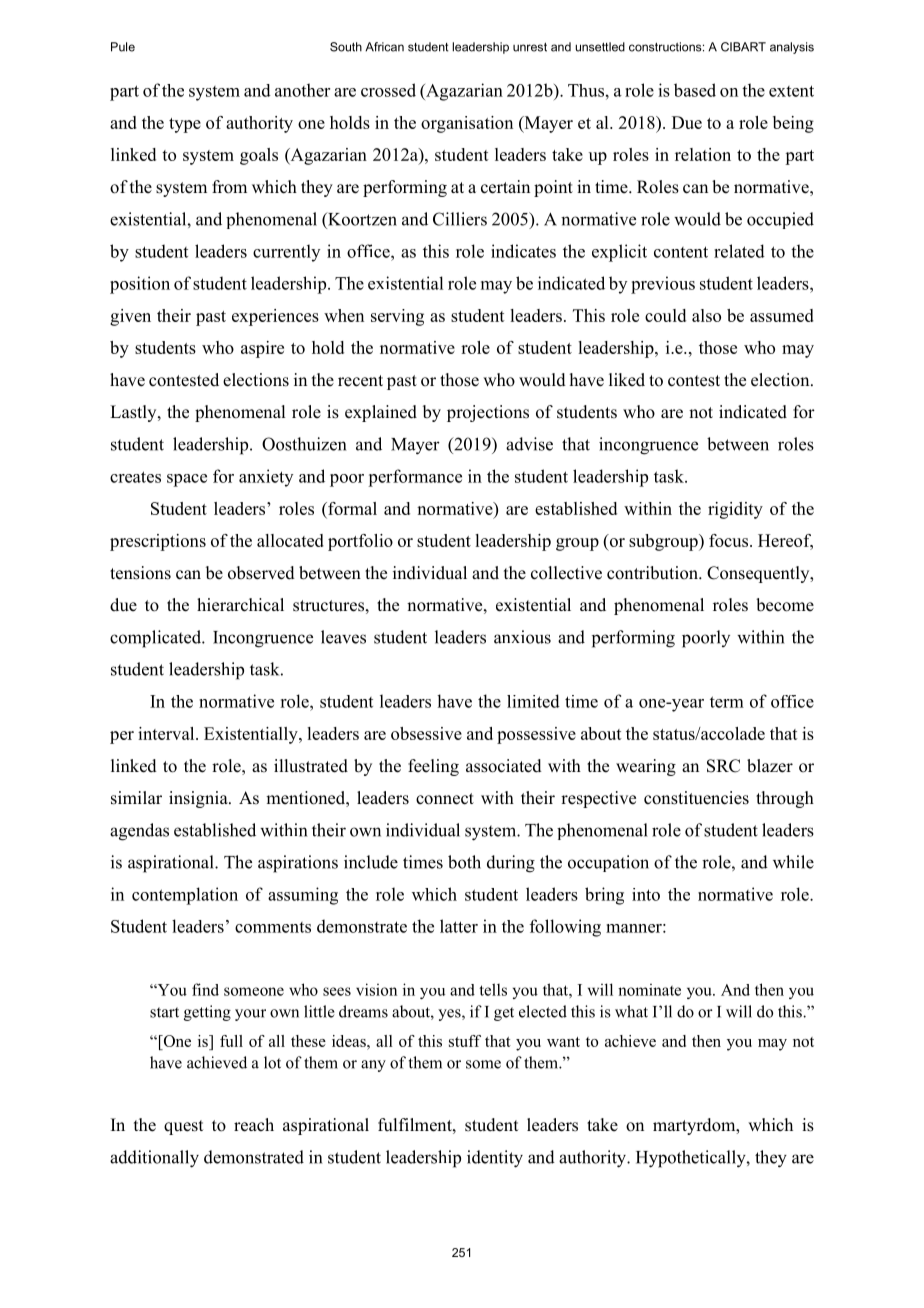  What do you see at coordinates (183, 1127) in the screenshot?
I see `quest` at bounding box center [183, 1127].
